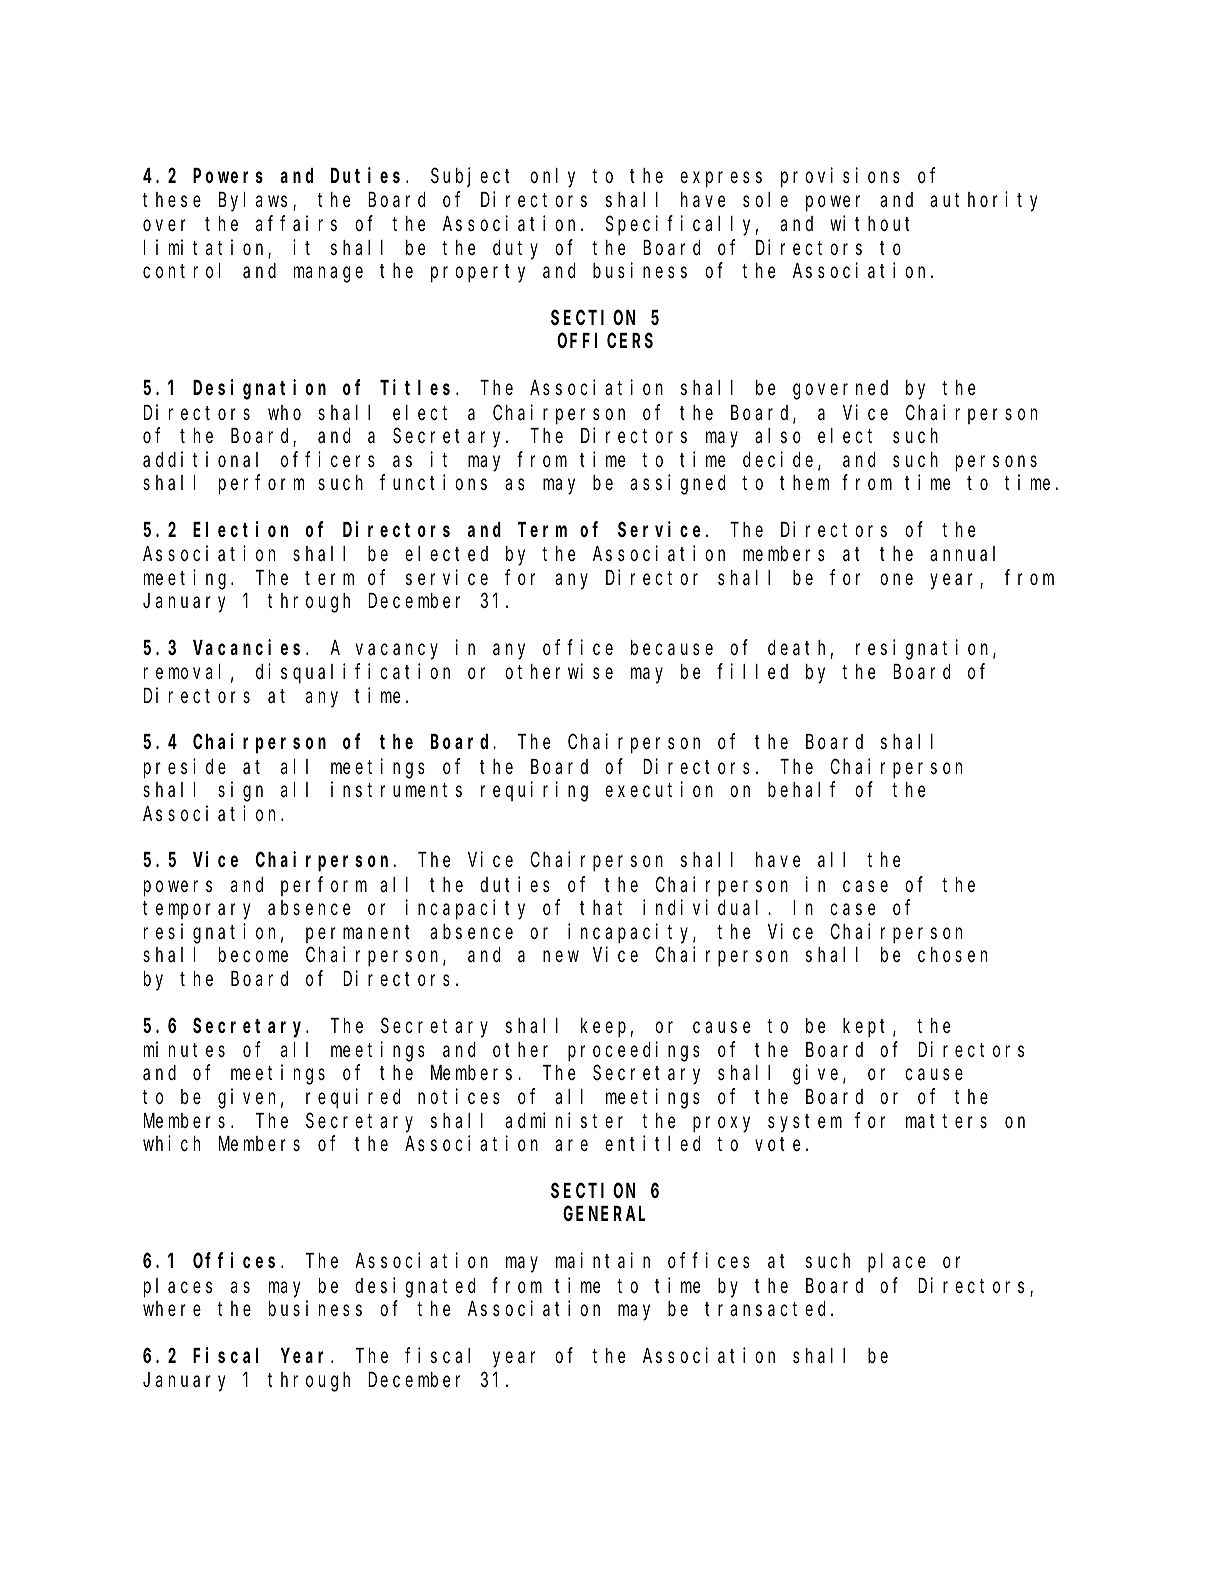 This screenshot has width=1214, height=1571. I want to click on manage, so click(328, 275).
